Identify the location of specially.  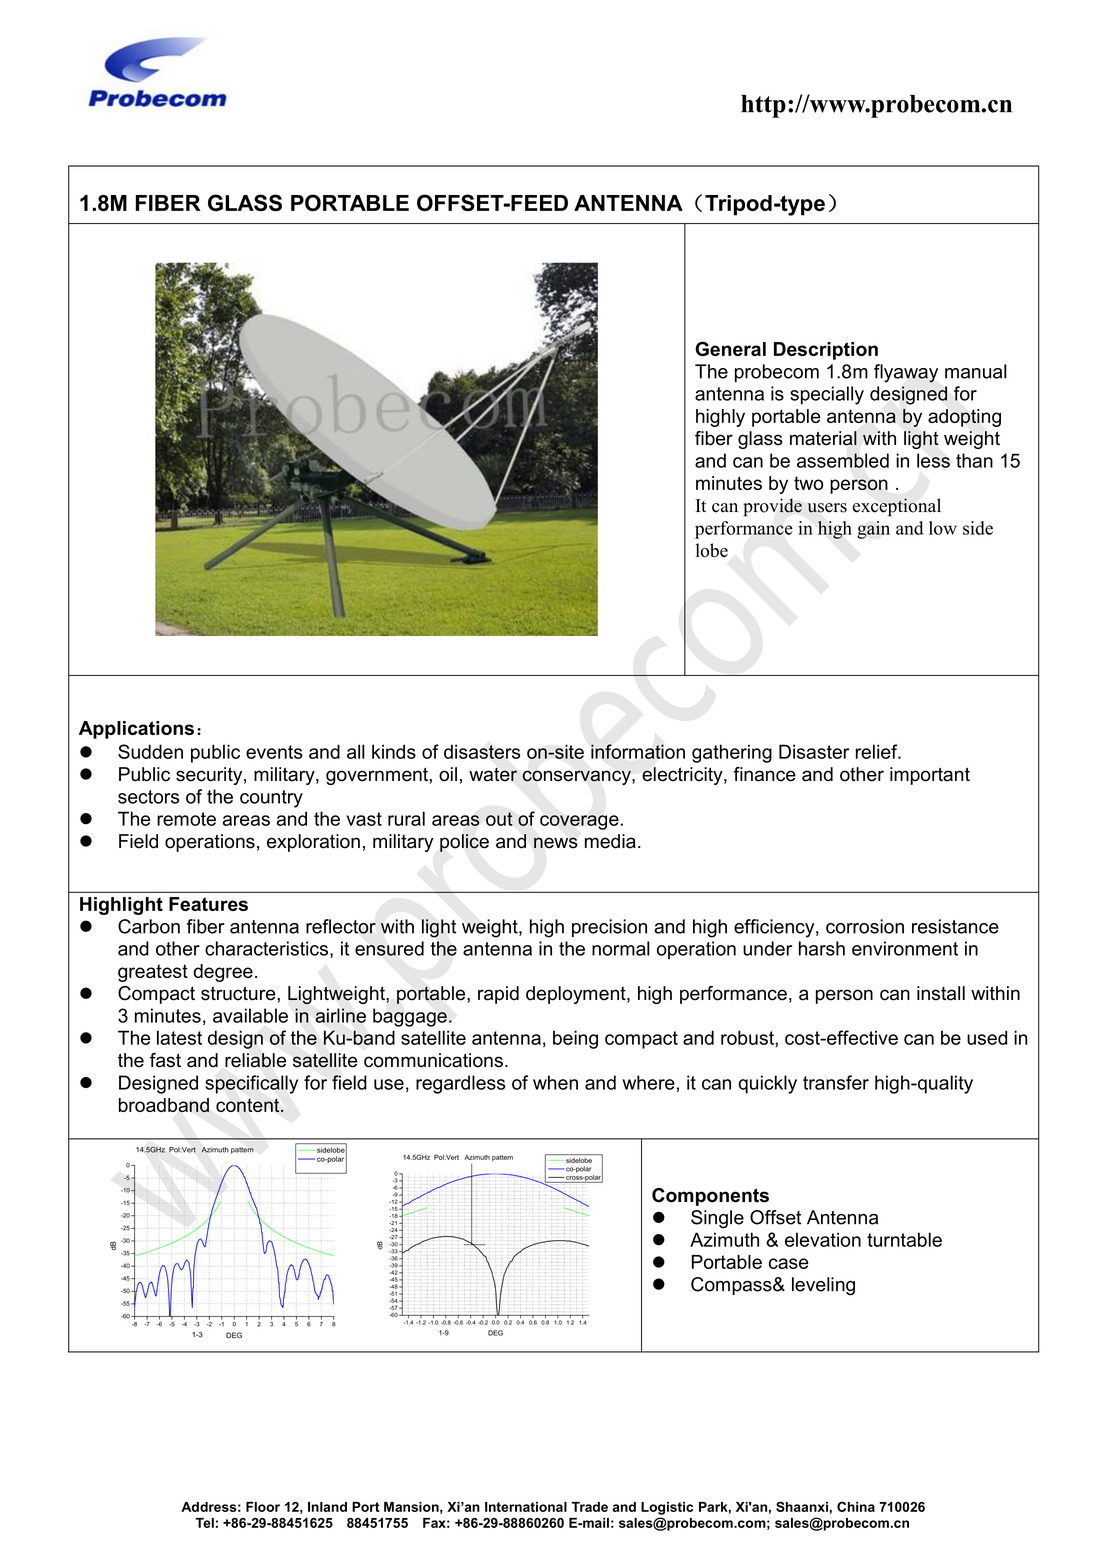
(827, 395).
